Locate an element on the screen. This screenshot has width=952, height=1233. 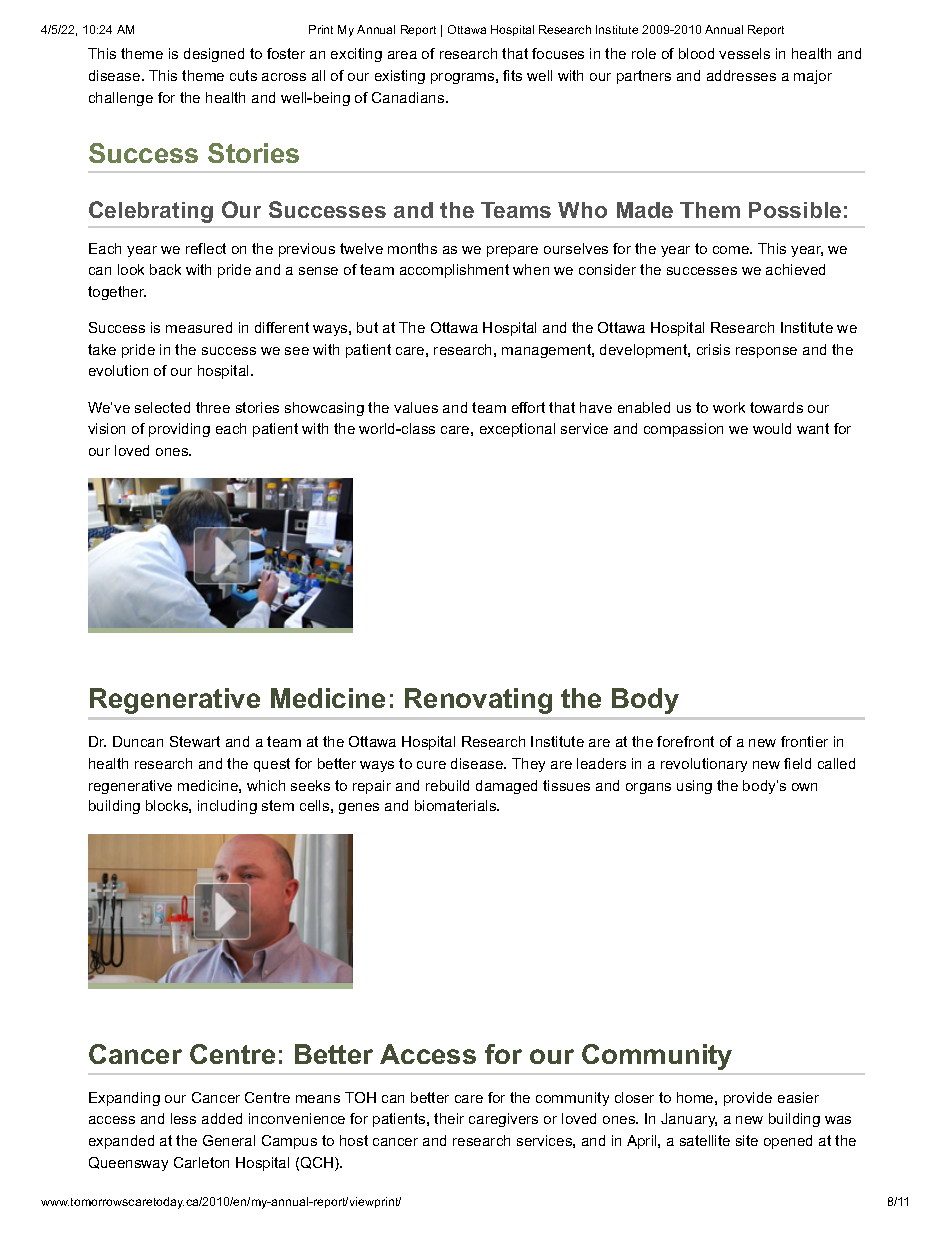
less is located at coordinates (183, 1118).
